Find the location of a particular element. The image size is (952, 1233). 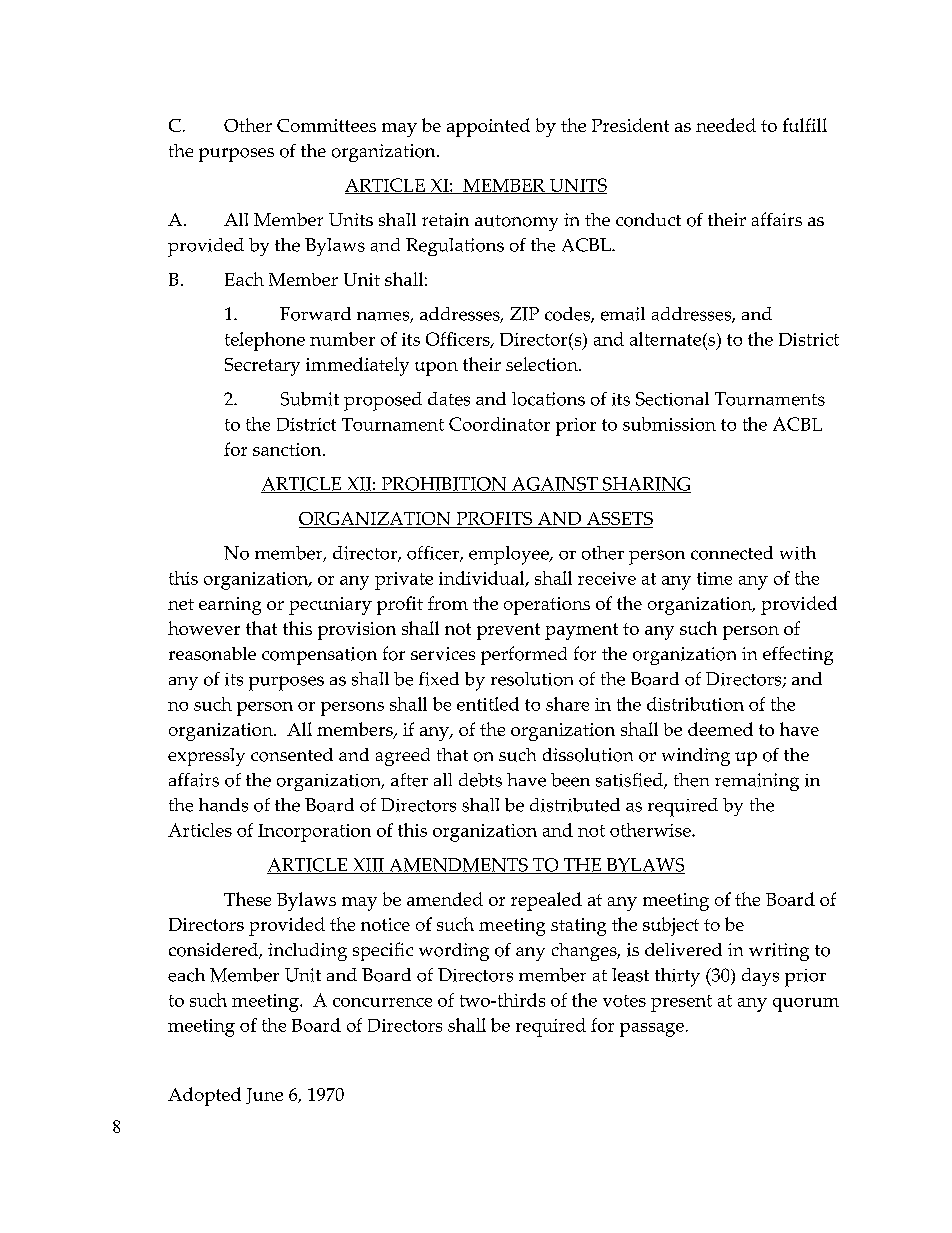

remaining is located at coordinates (757, 782).
